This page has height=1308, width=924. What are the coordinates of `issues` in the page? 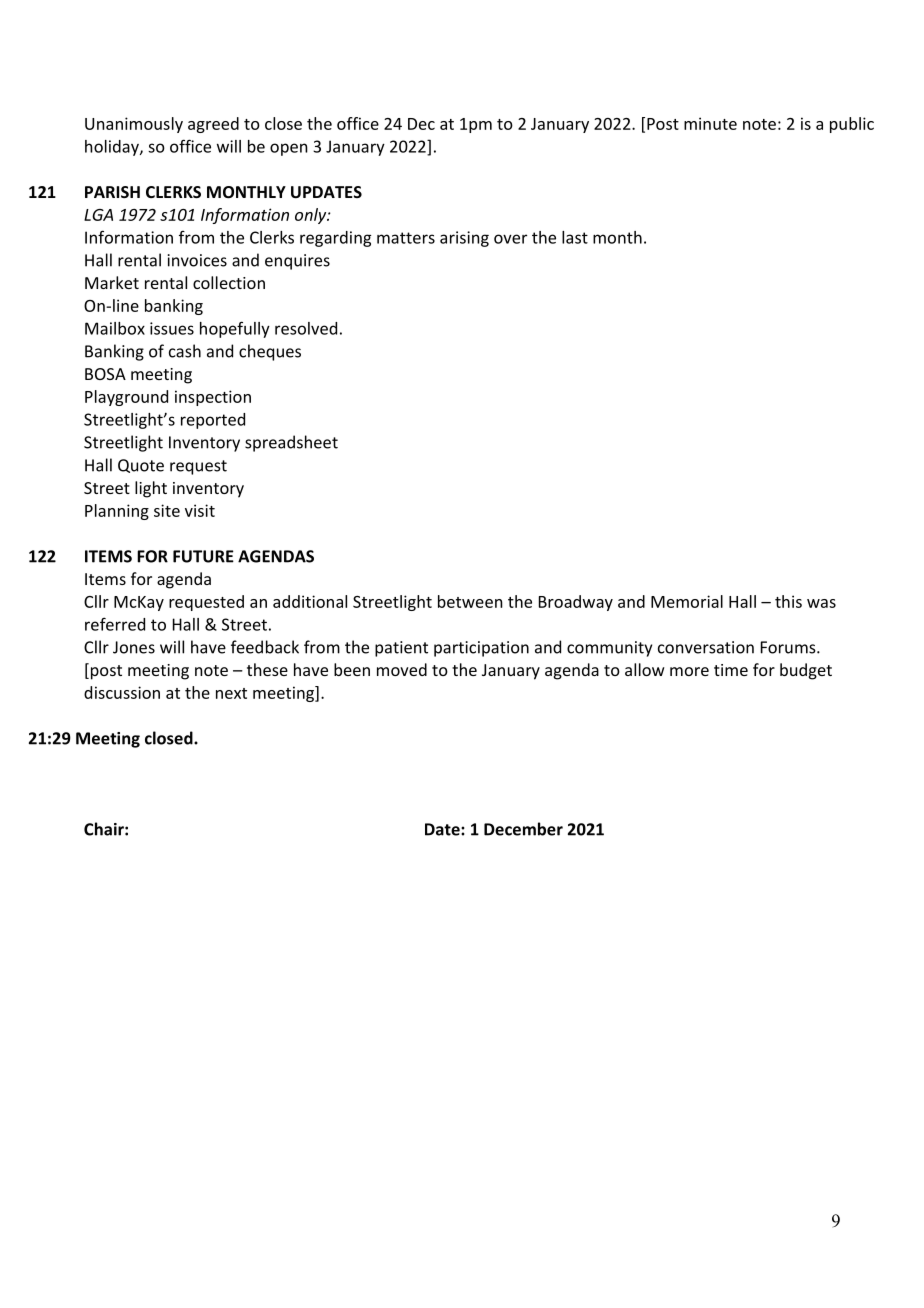 It's located at (172, 328).
